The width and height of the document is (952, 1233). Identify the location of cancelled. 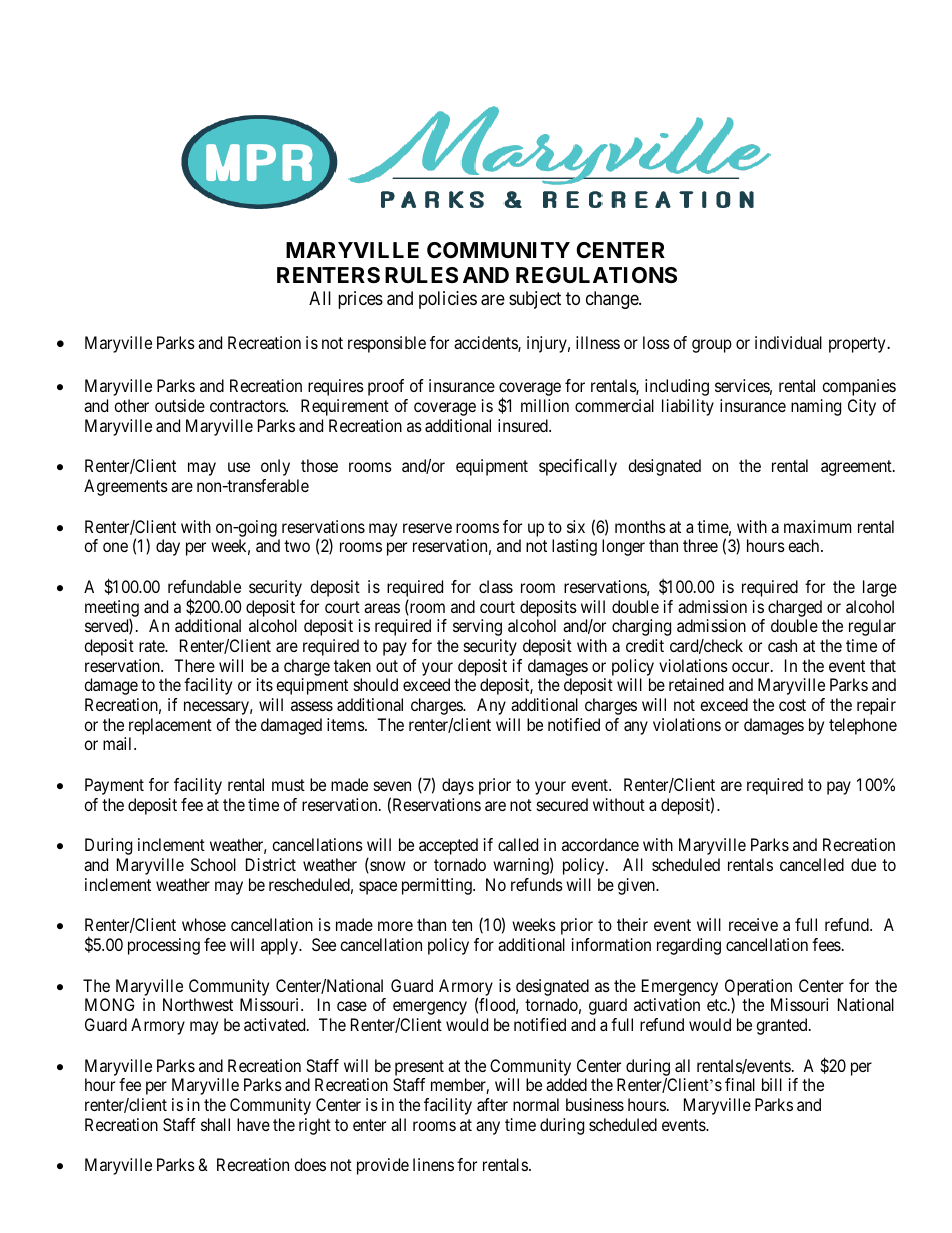
(812, 864).
